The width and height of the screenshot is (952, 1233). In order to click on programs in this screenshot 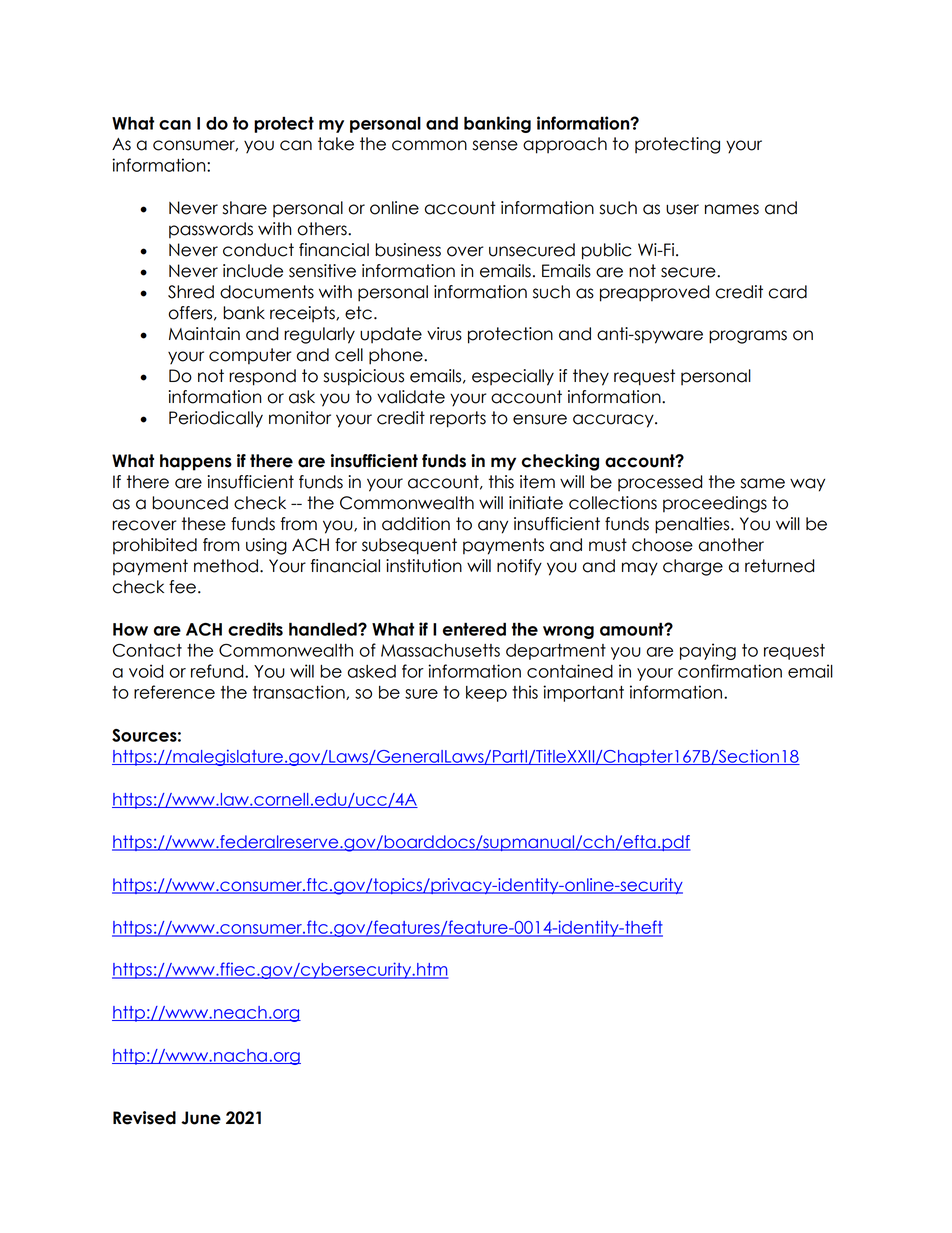, I will do `click(748, 337)`.
